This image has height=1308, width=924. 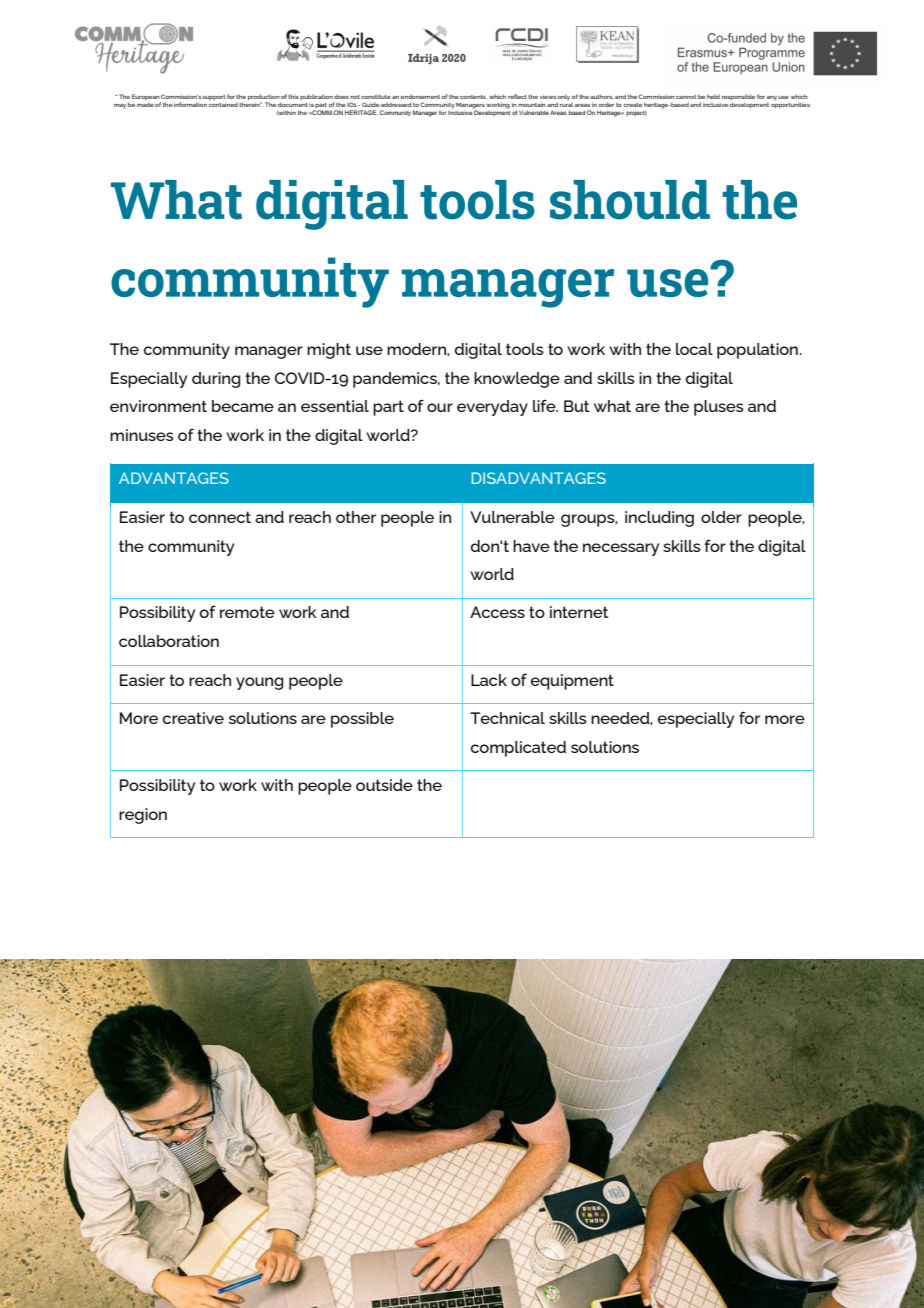 I want to click on region, so click(x=143, y=816).
